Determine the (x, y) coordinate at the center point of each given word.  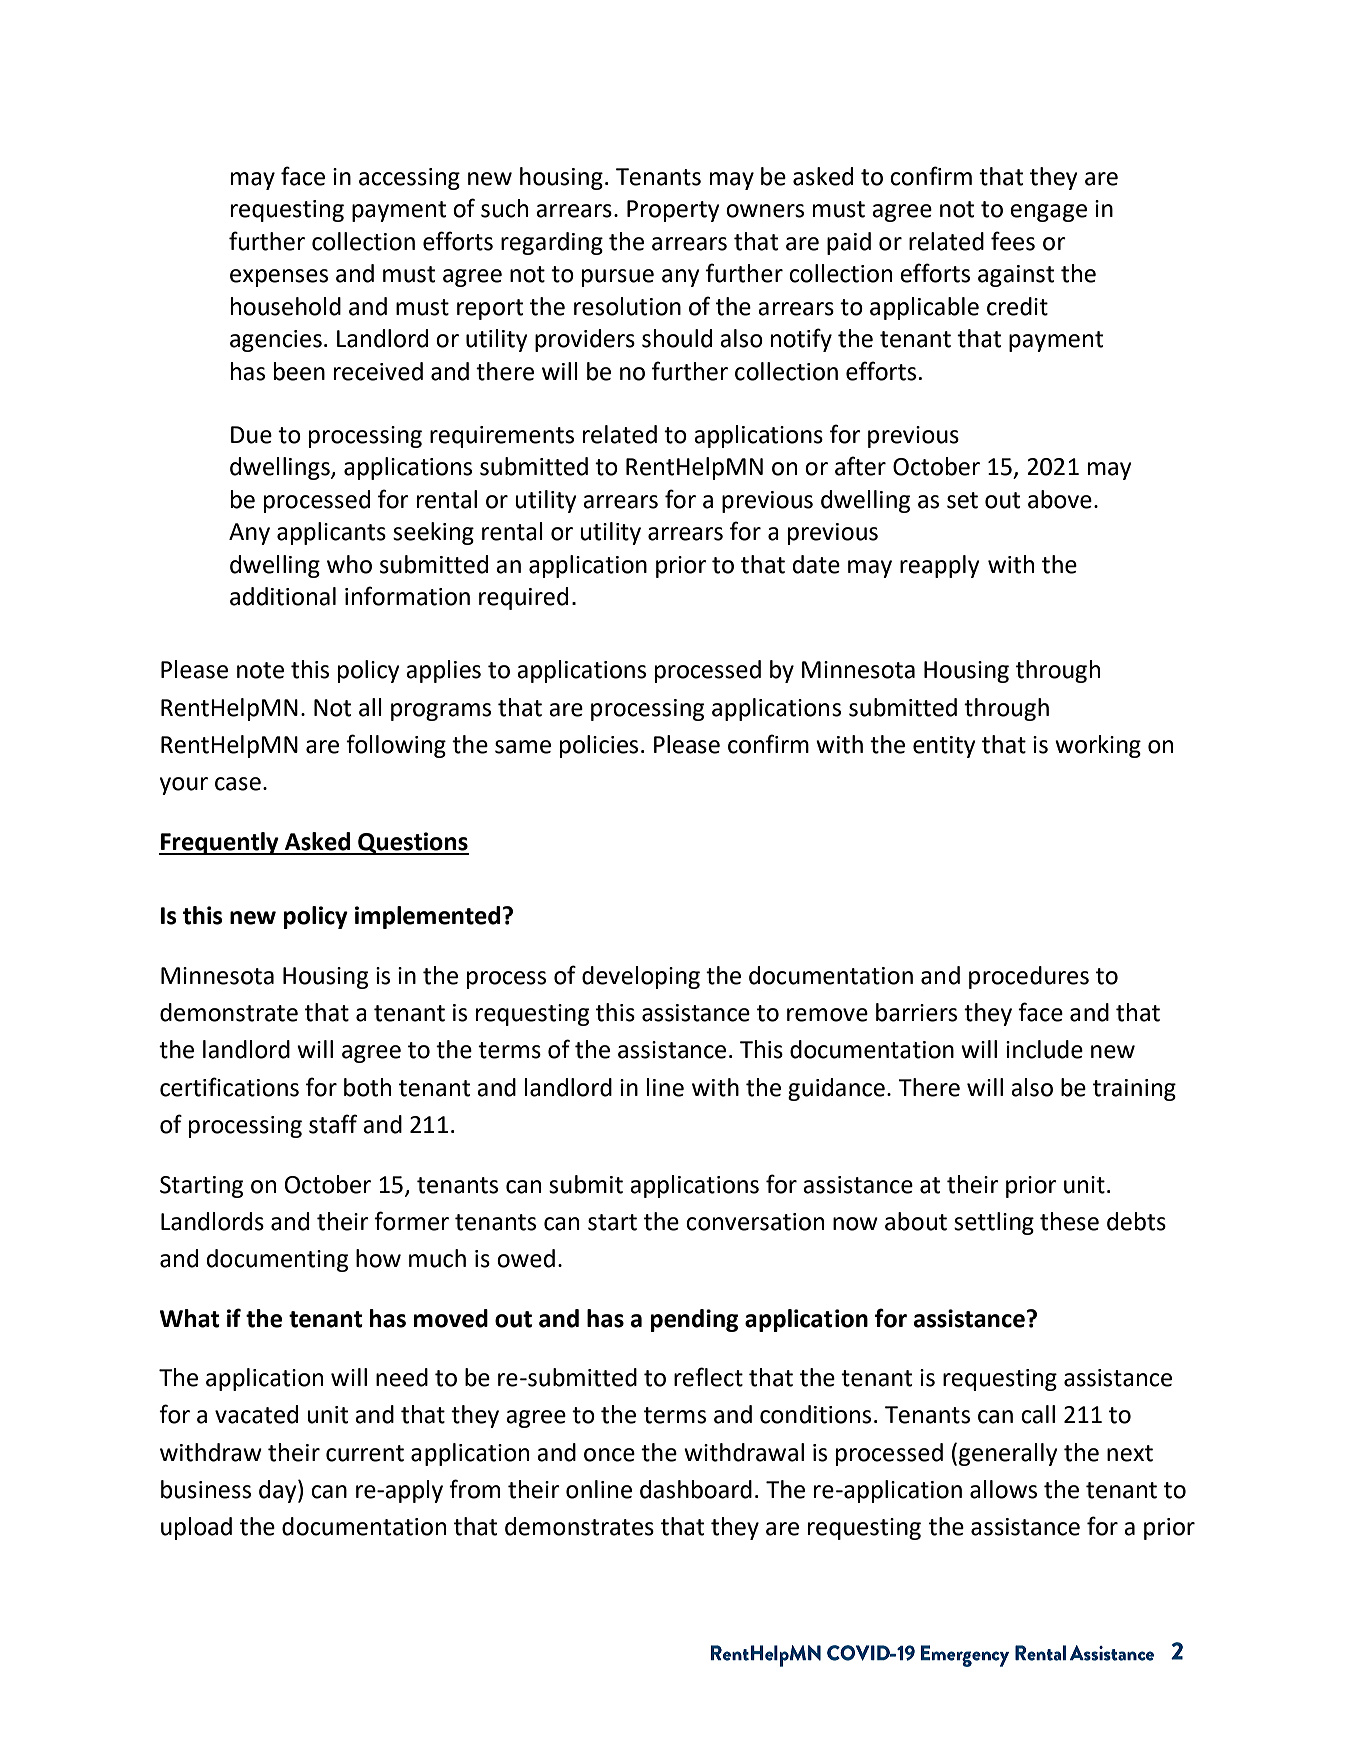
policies (599, 746)
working (1098, 746)
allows (1003, 1489)
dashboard (696, 1489)
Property (673, 211)
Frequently (220, 843)
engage (1048, 213)
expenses (279, 278)
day (279, 1491)
